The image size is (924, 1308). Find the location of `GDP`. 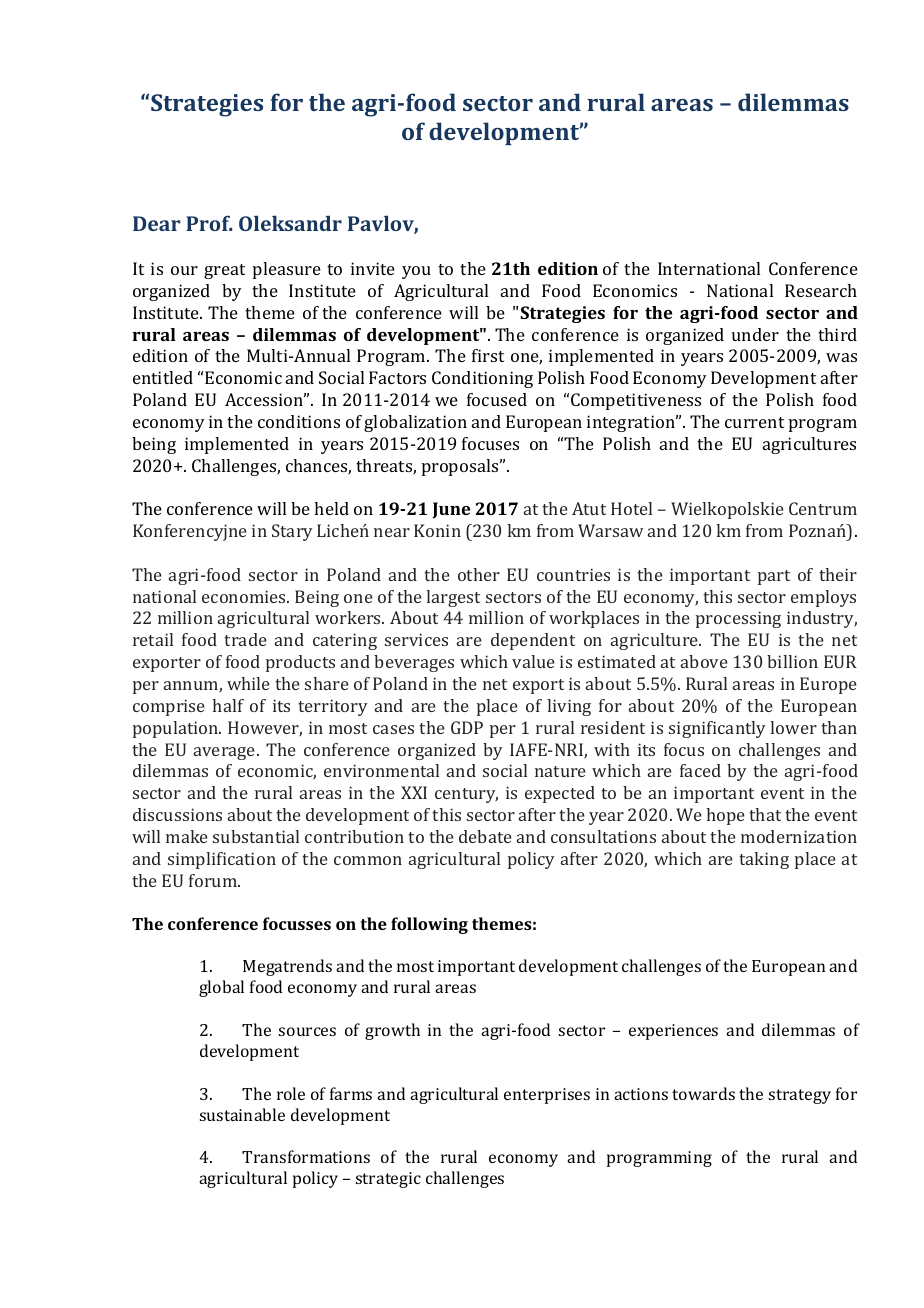

GDP is located at coordinates (467, 727).
